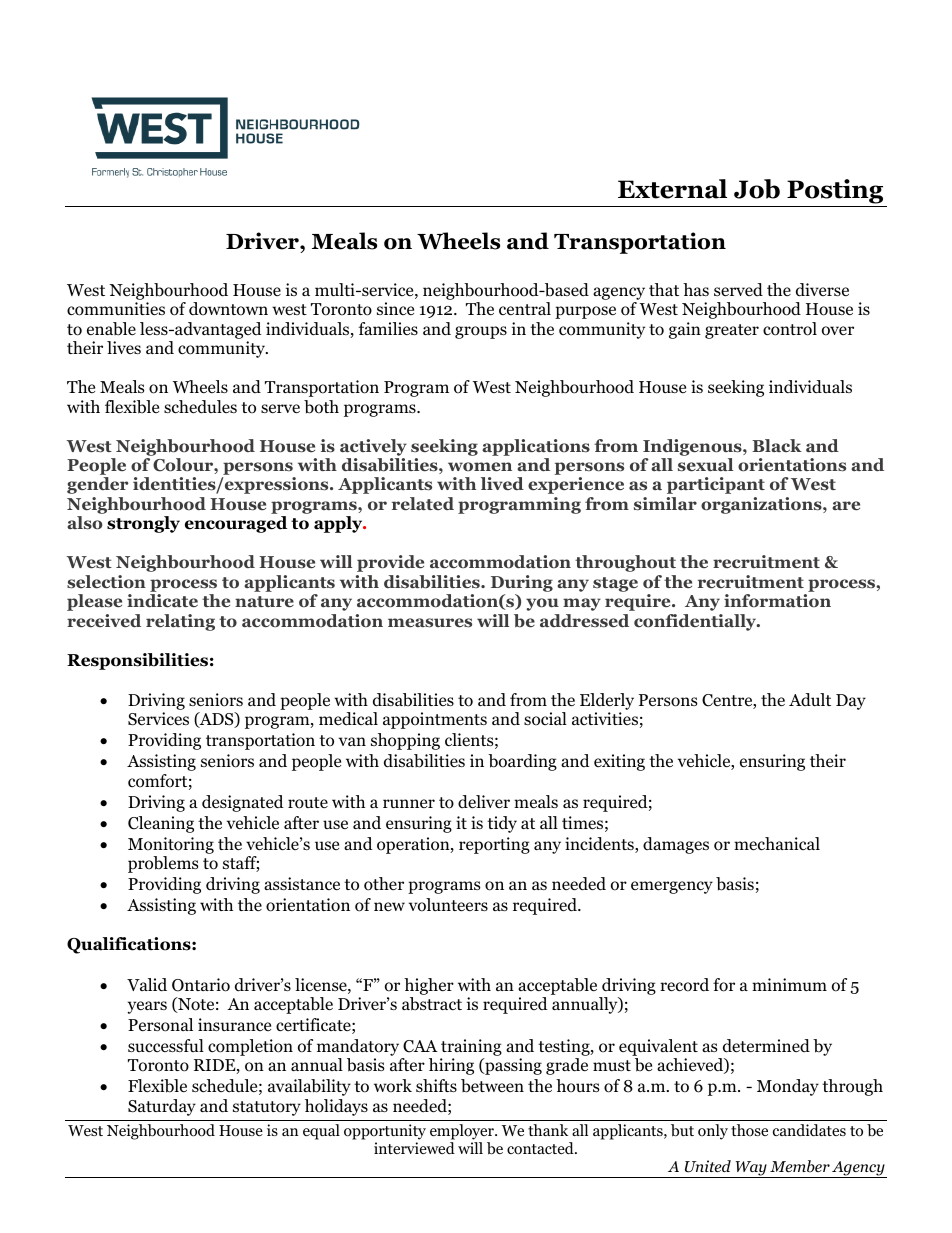  Describe the element at coordinates (161, 824) in the screenshot. I see `Cleaning` at that location.
